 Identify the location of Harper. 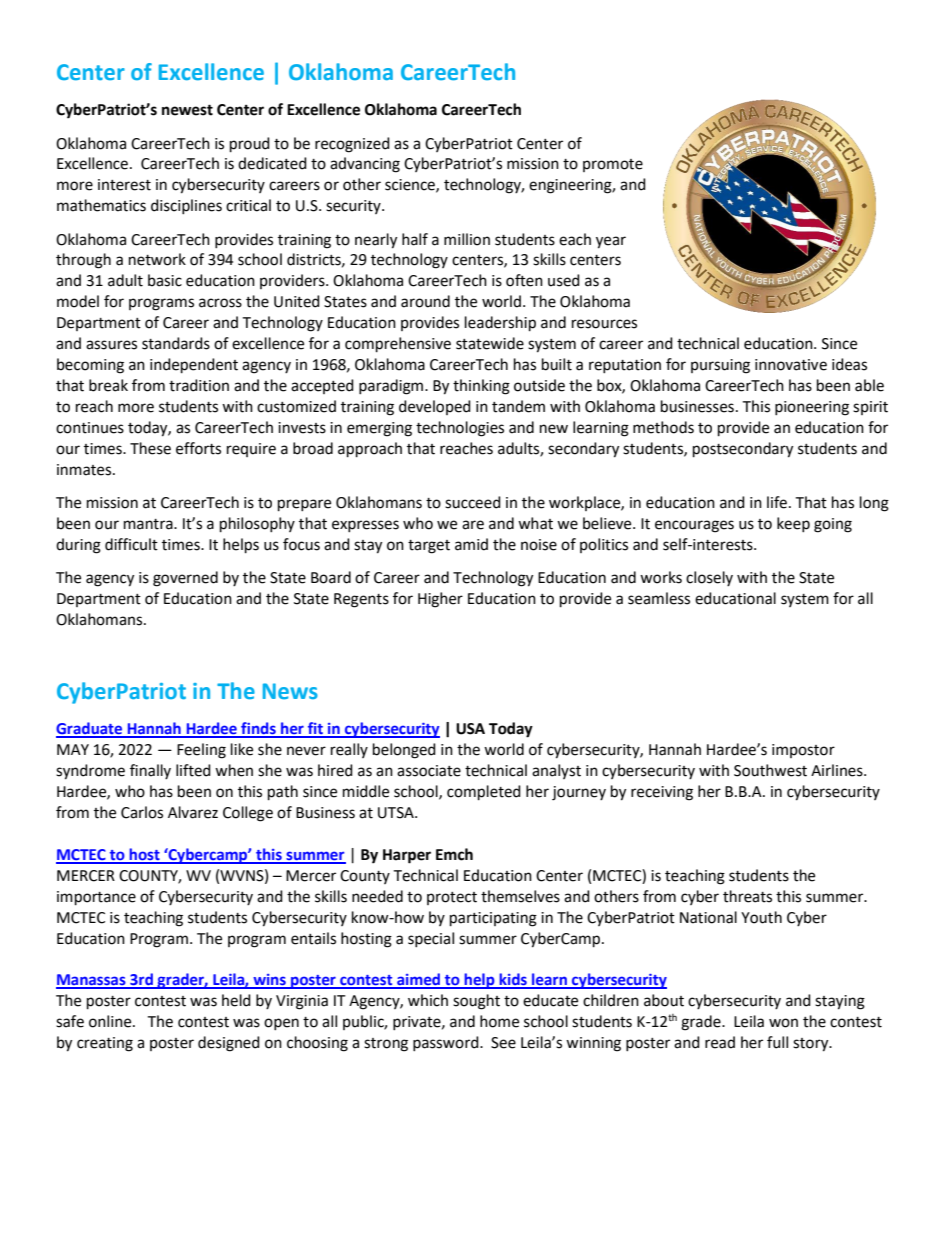
(407, 856).
